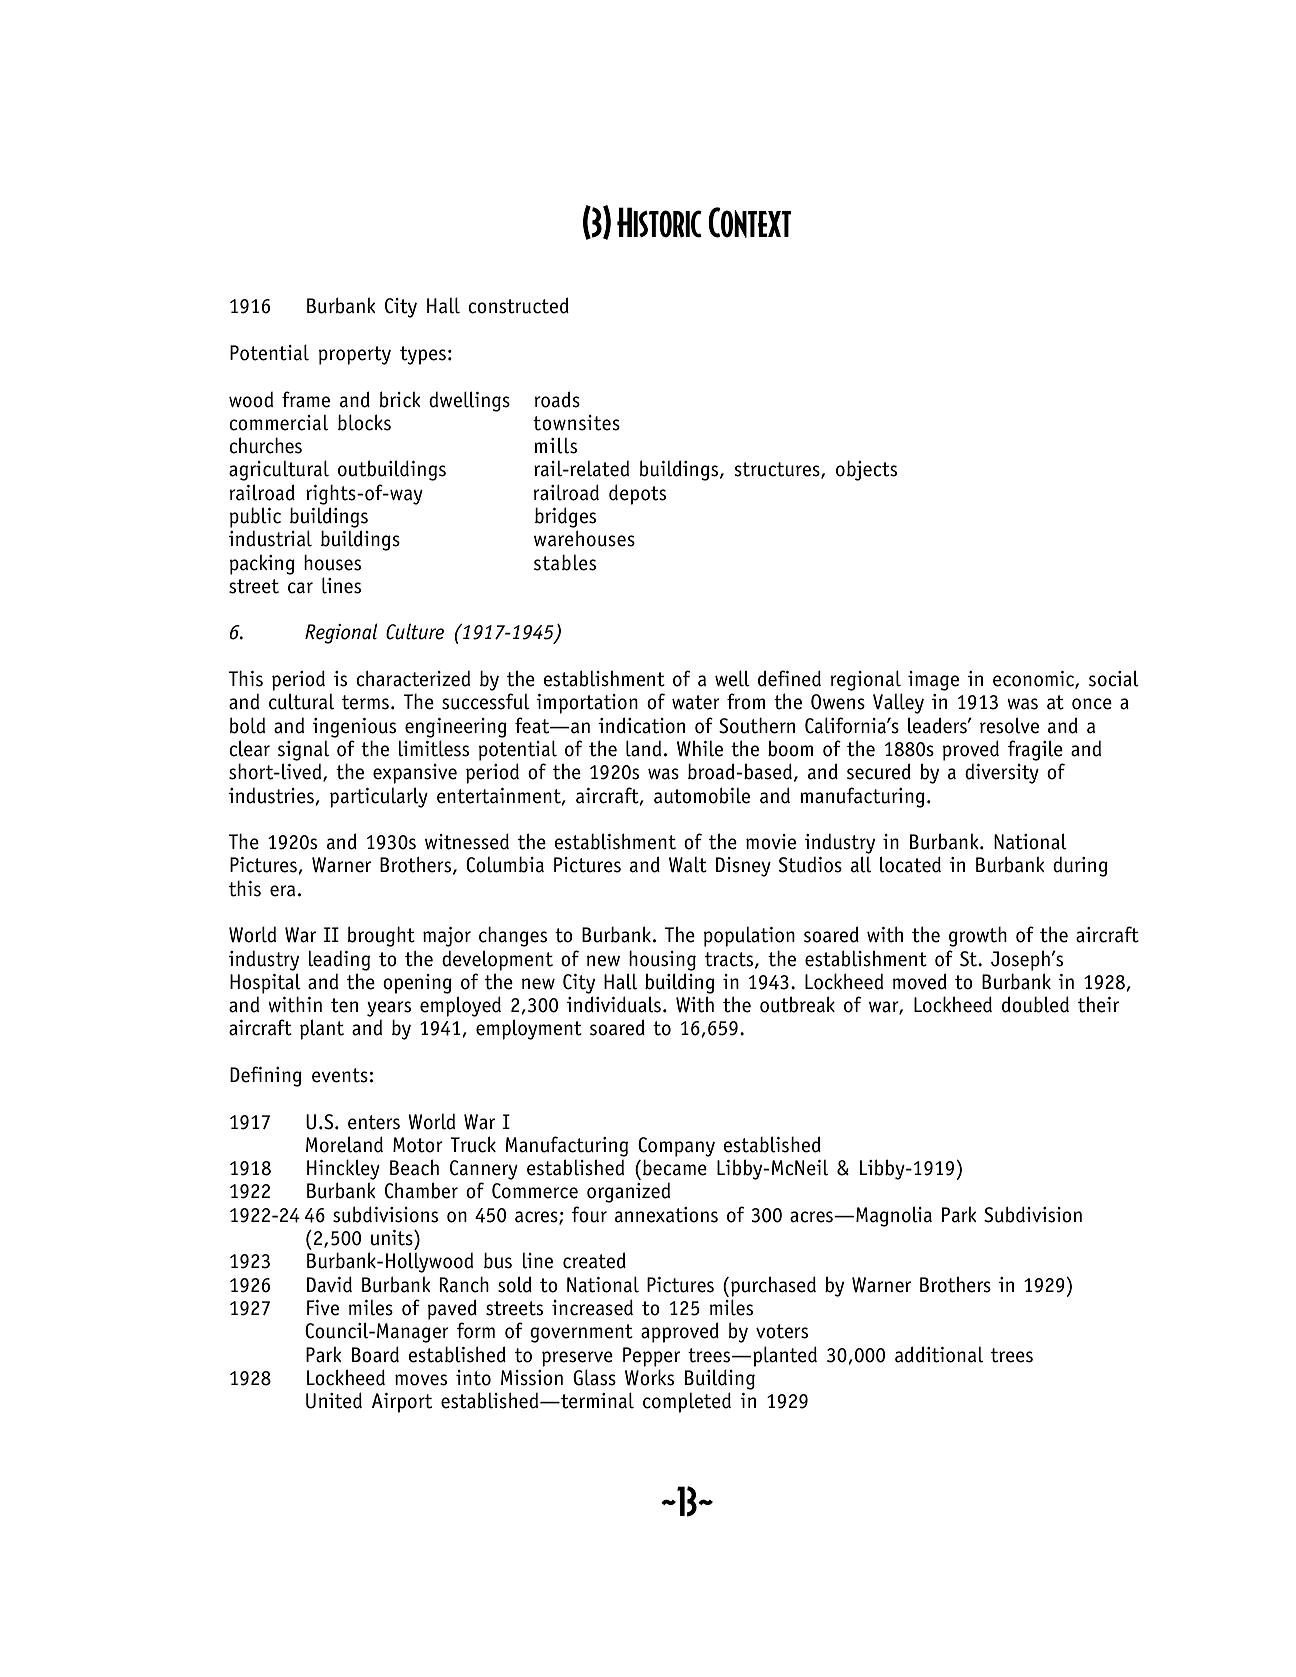 The image size is (1296, 1677). Describe the element at coordinates (355, 355) in the image. I see `property` at that location.
